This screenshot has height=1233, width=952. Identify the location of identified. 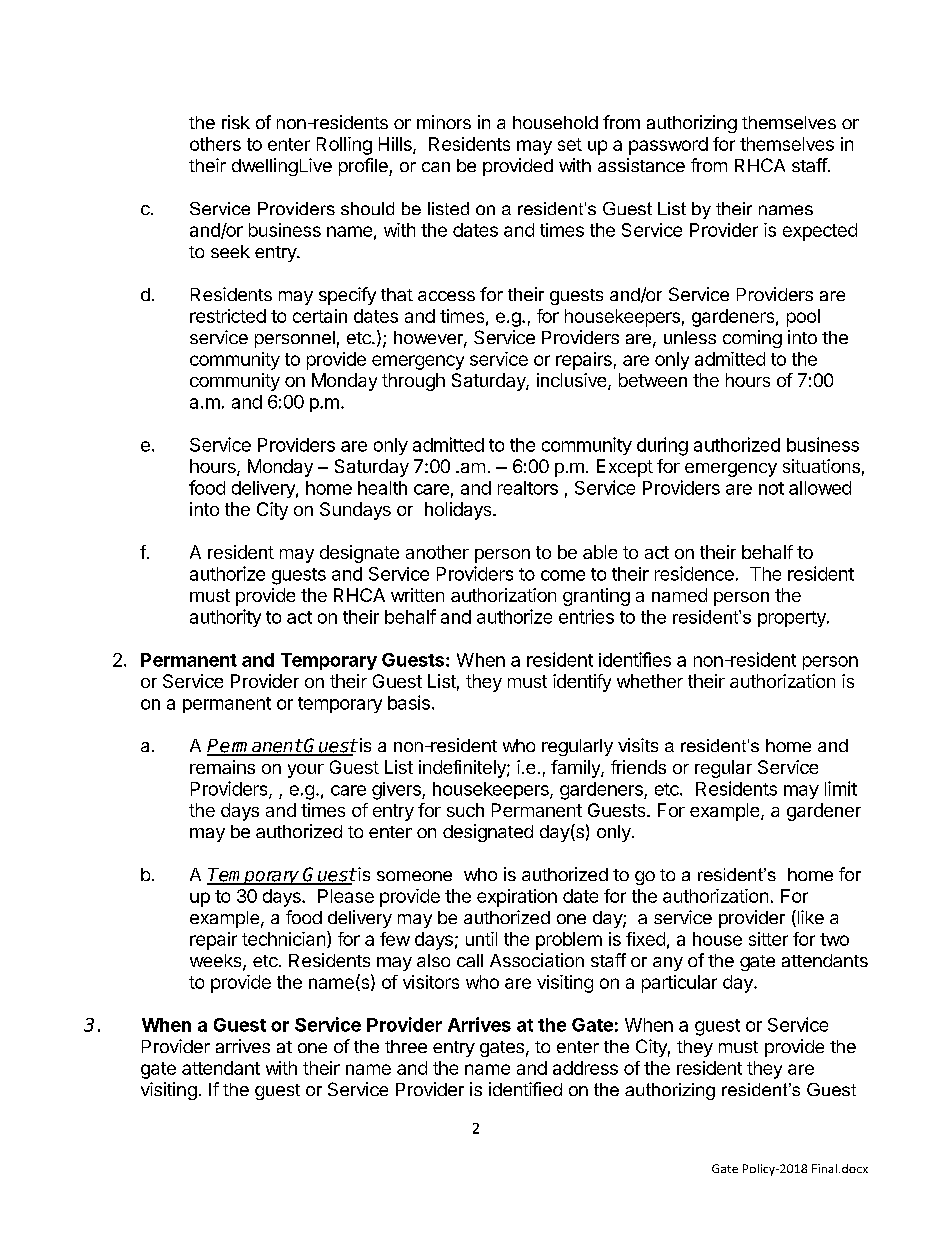
(525, 1089).
